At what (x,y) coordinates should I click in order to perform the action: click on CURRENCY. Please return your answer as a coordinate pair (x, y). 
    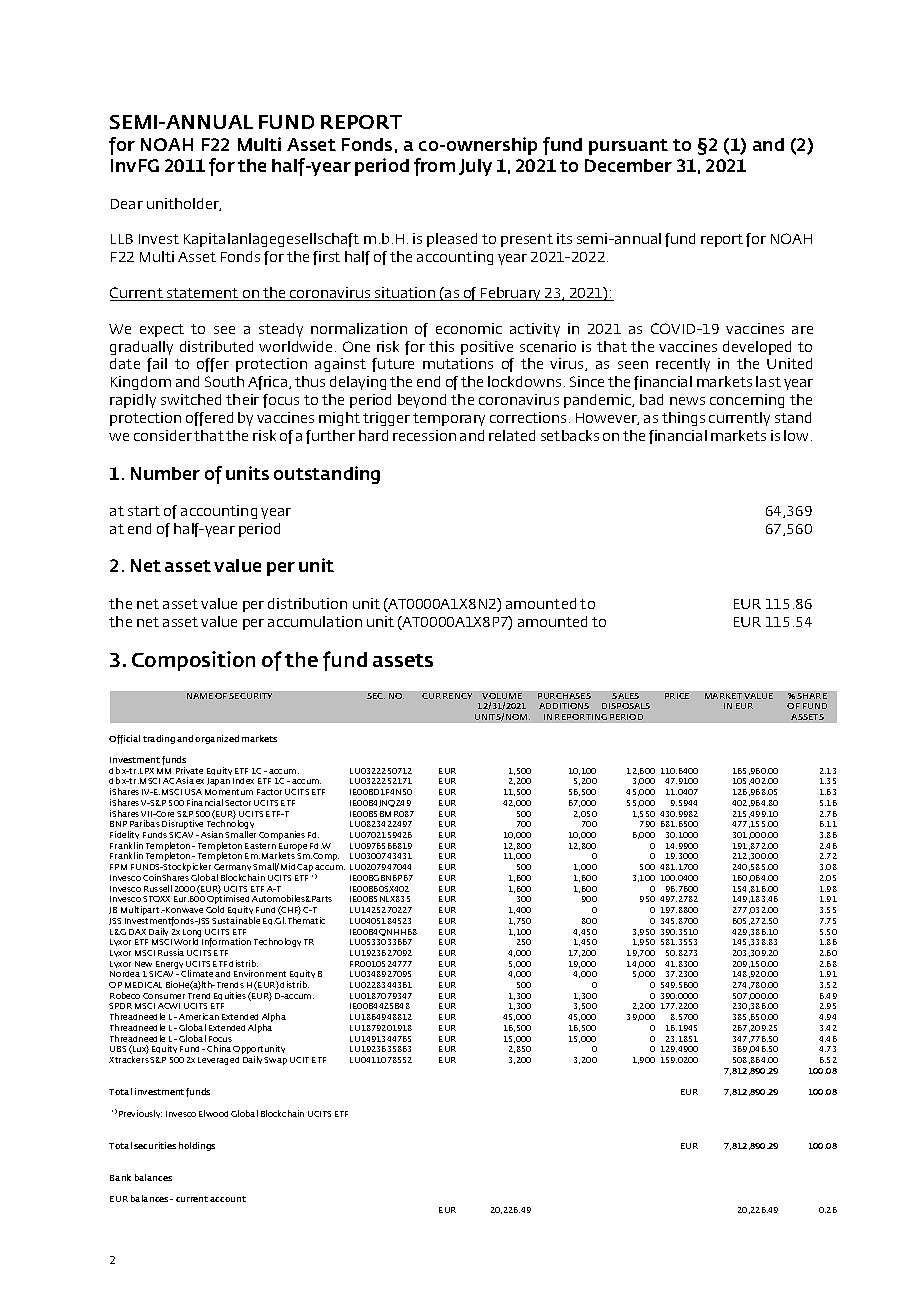
    Looking at the image, I should click on (447, 696).
